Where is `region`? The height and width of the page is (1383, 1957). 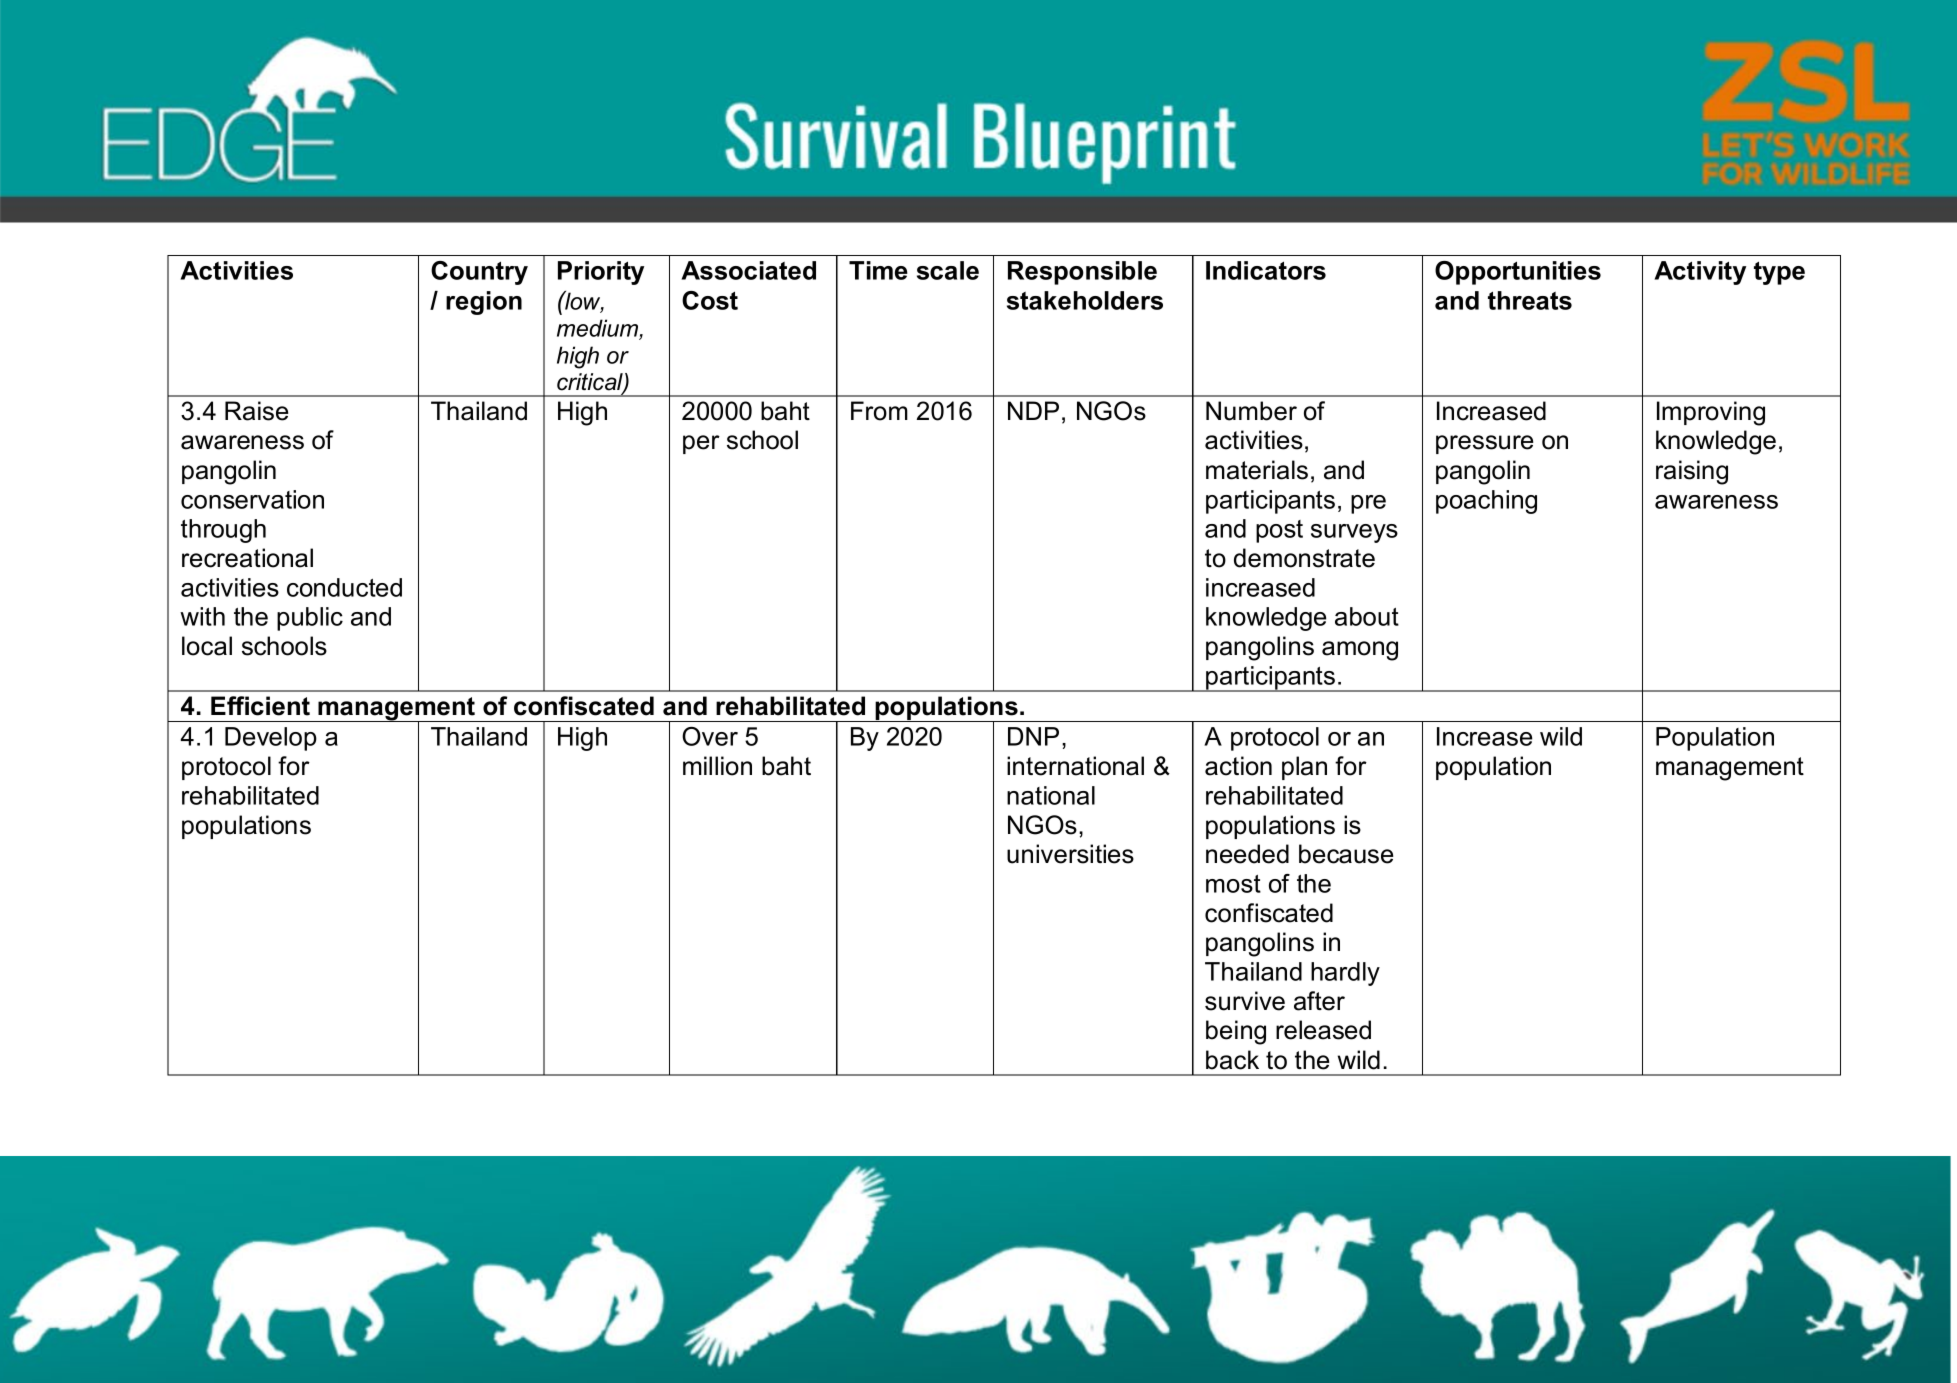 region is located at coordinates (484, 303).
